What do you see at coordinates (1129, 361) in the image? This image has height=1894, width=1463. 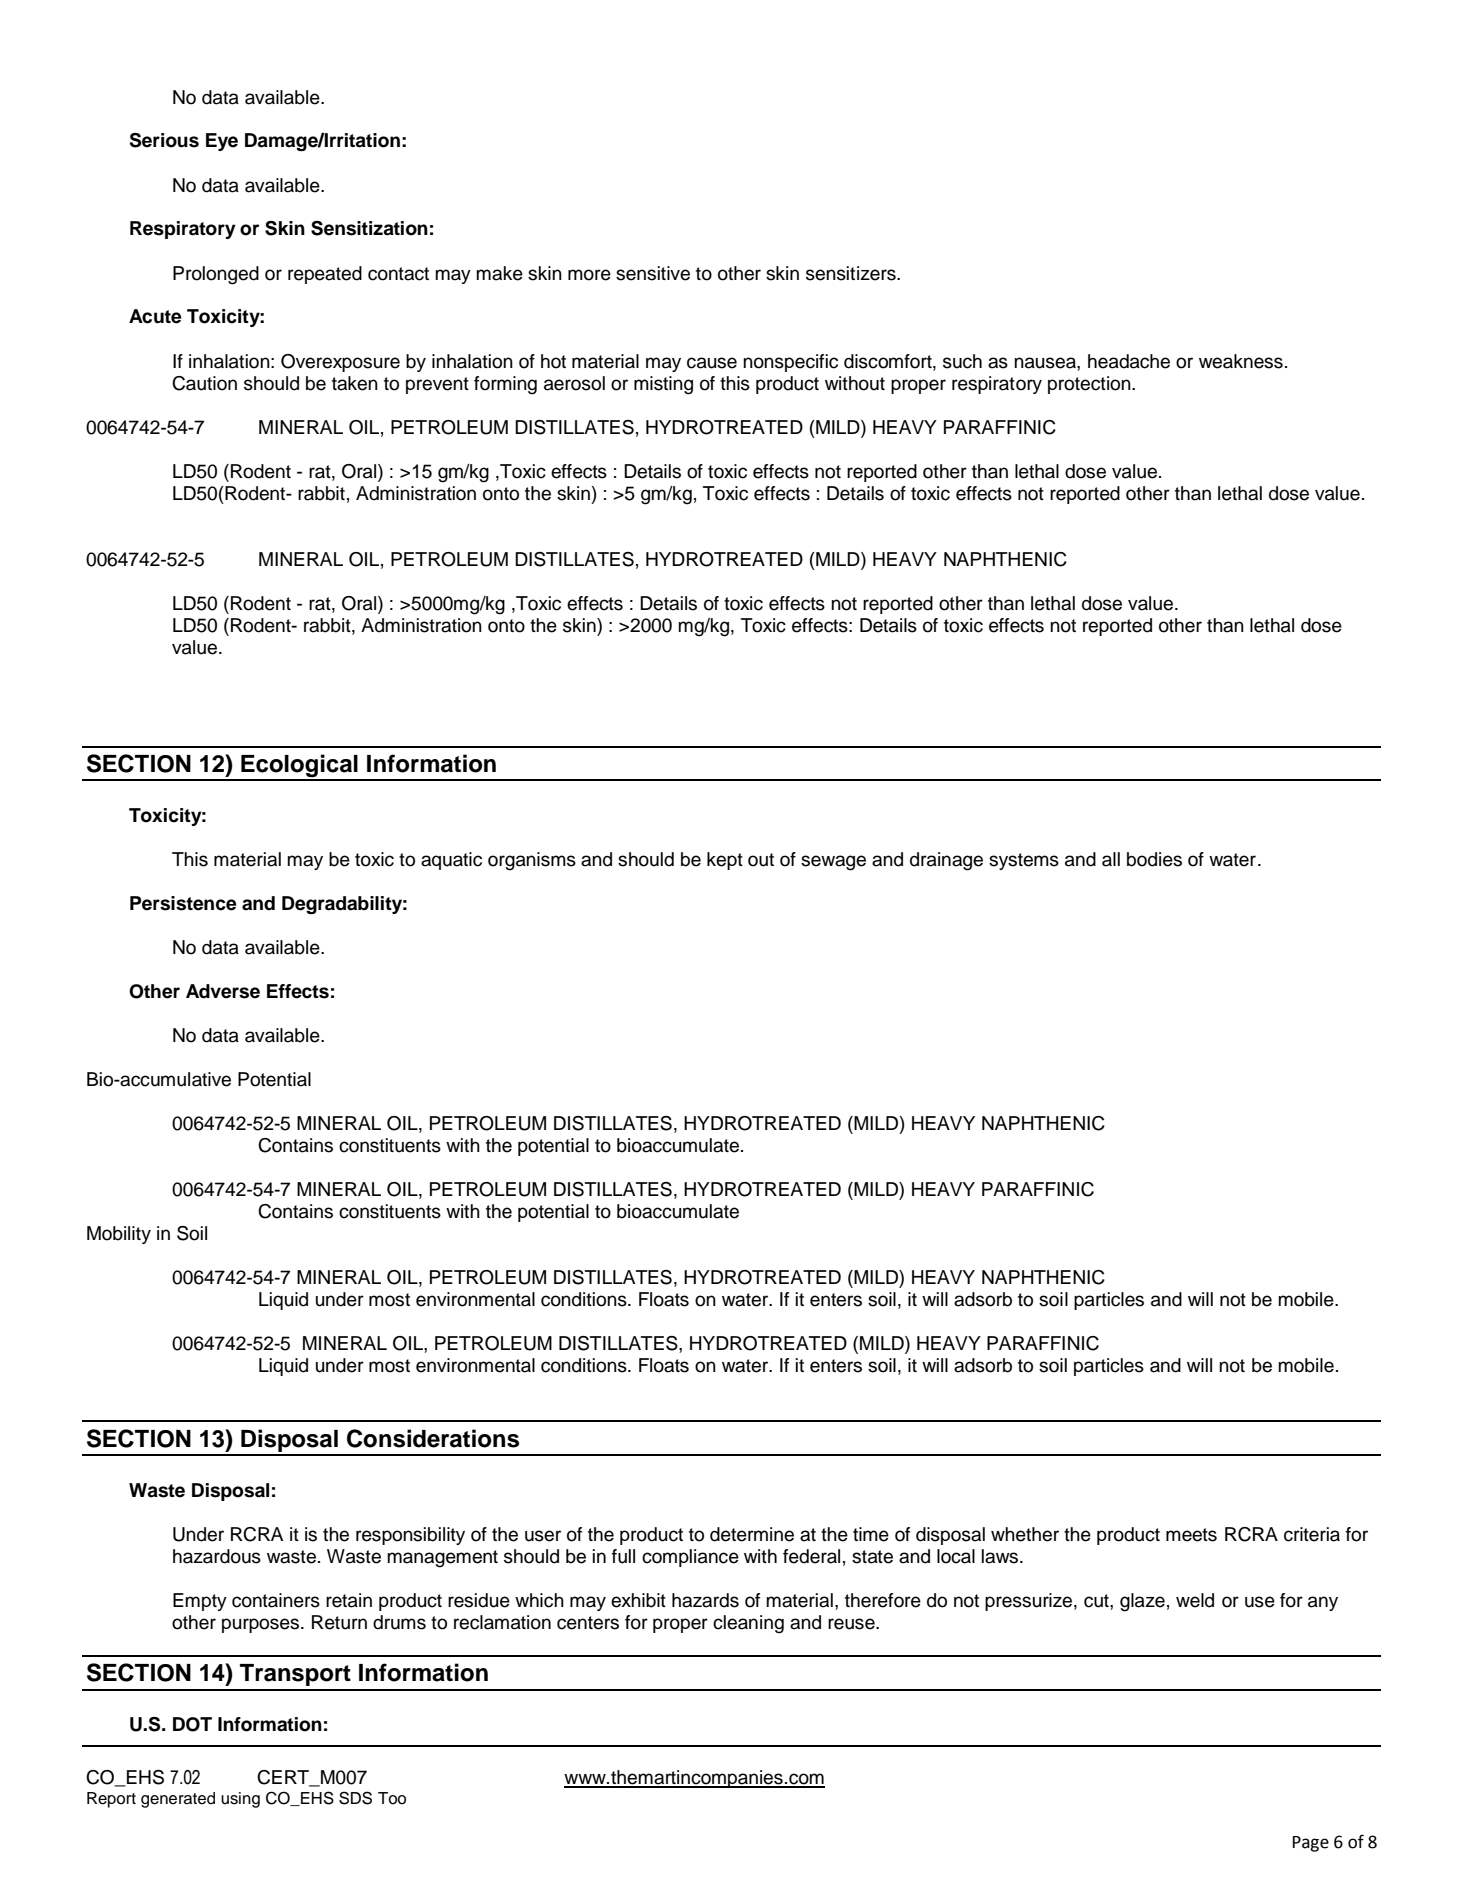 I see `headache` at bounding box center [1129, 361].
